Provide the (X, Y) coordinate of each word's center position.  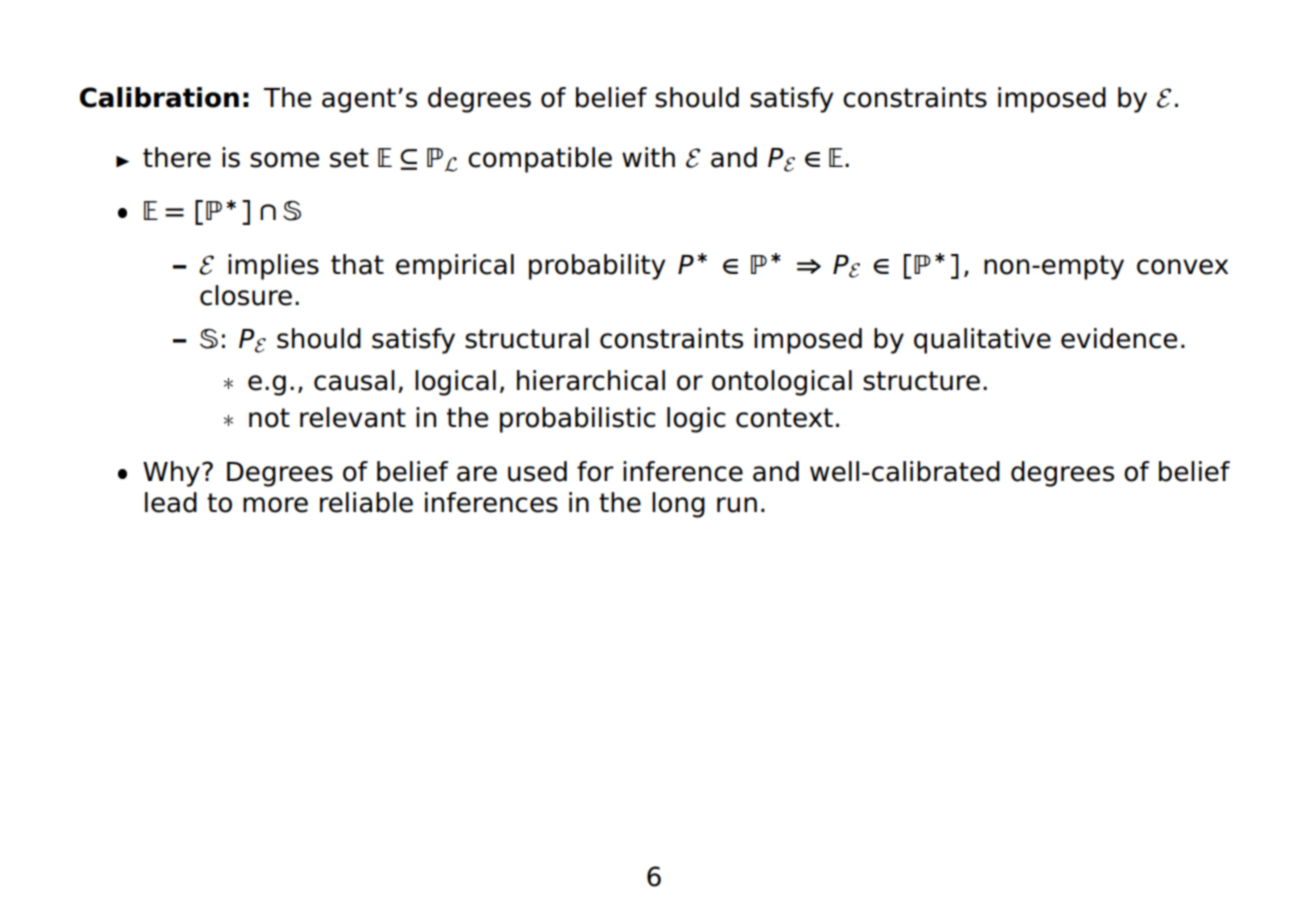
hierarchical (591, 380)
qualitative (982, 341)
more (275, 505)
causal (354, 380)
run (737, 505)
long (678, 505)
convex (1182, 267)
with (648, 157)
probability (597, 267)
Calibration (159, 97)
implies (273, 267)
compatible (540, 160)
